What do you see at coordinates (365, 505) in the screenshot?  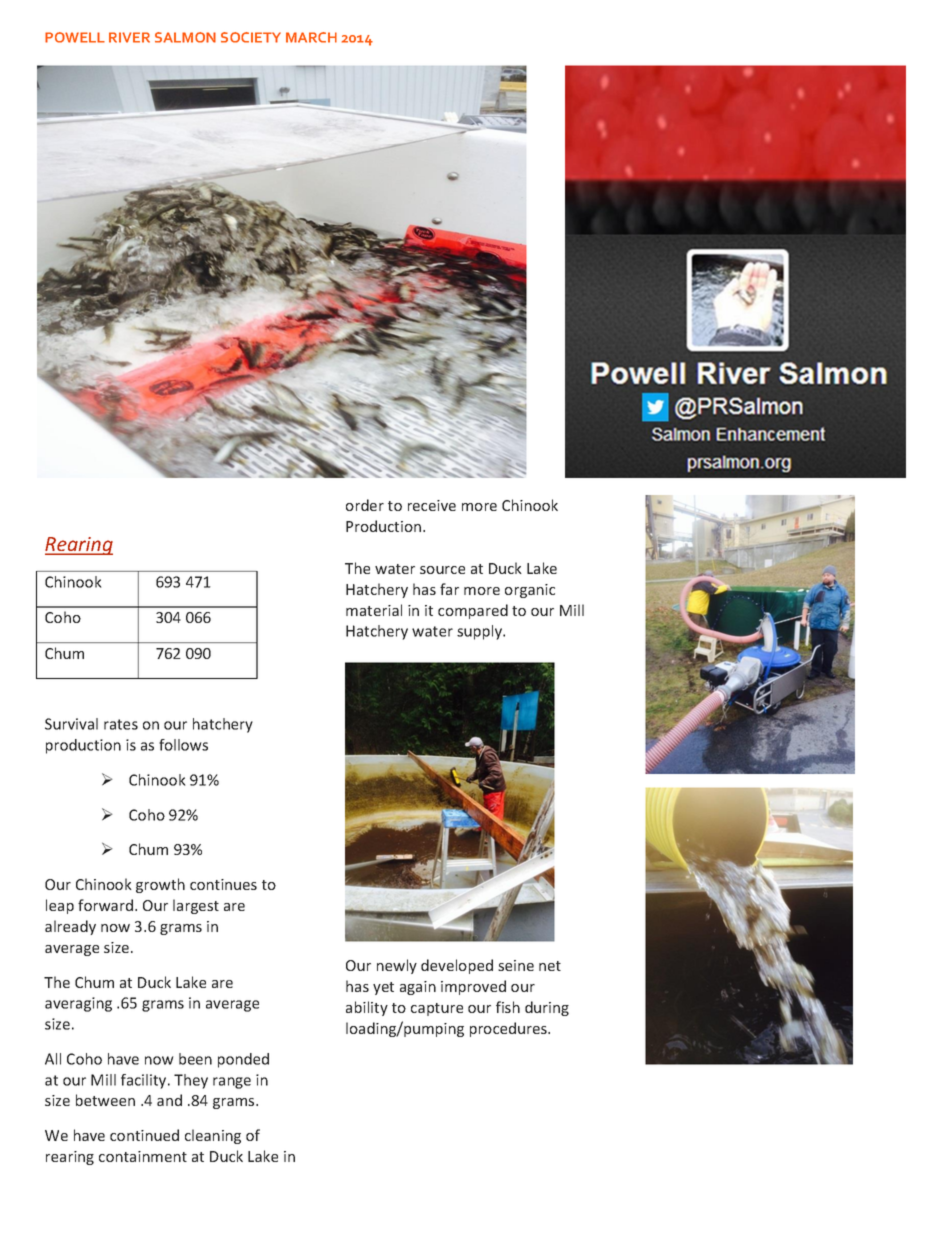 I see `order` at bounding box center [365, 505].
